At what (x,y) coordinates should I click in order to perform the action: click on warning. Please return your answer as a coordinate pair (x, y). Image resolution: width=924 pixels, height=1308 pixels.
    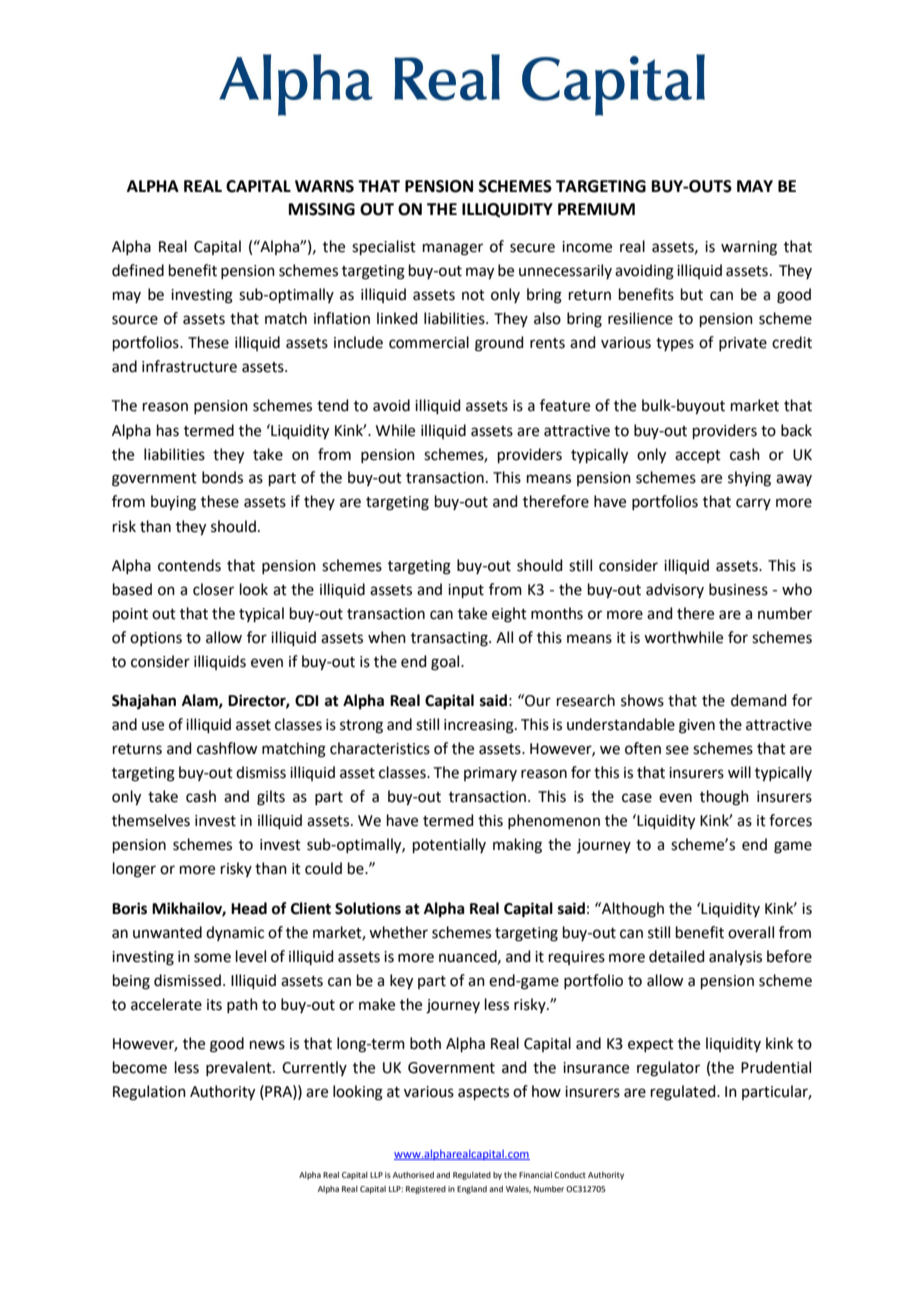
    Looking at the image, I should click on (749, 248).
